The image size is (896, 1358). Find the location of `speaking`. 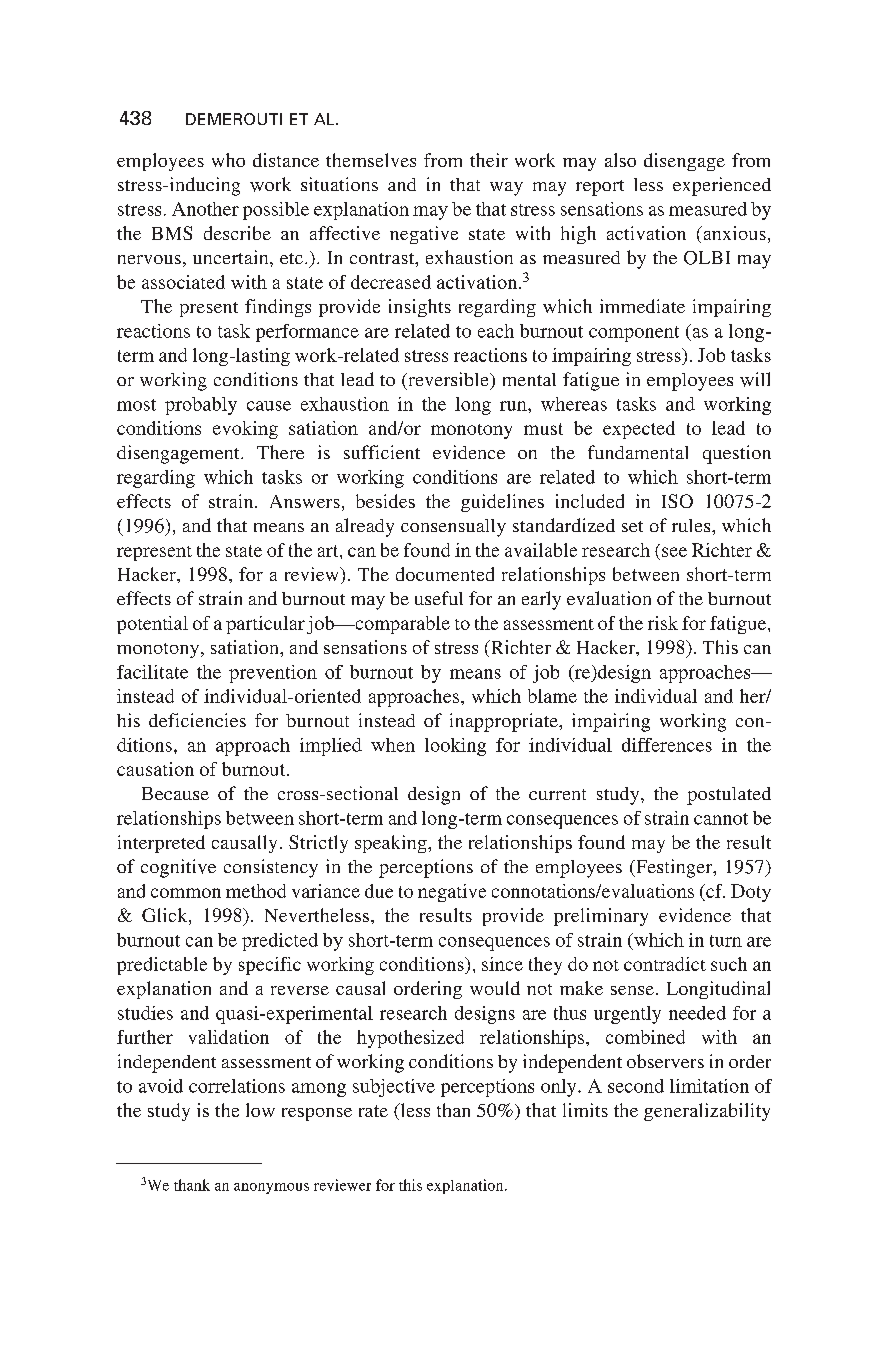

speaking is located at coordinates (392, 844).
